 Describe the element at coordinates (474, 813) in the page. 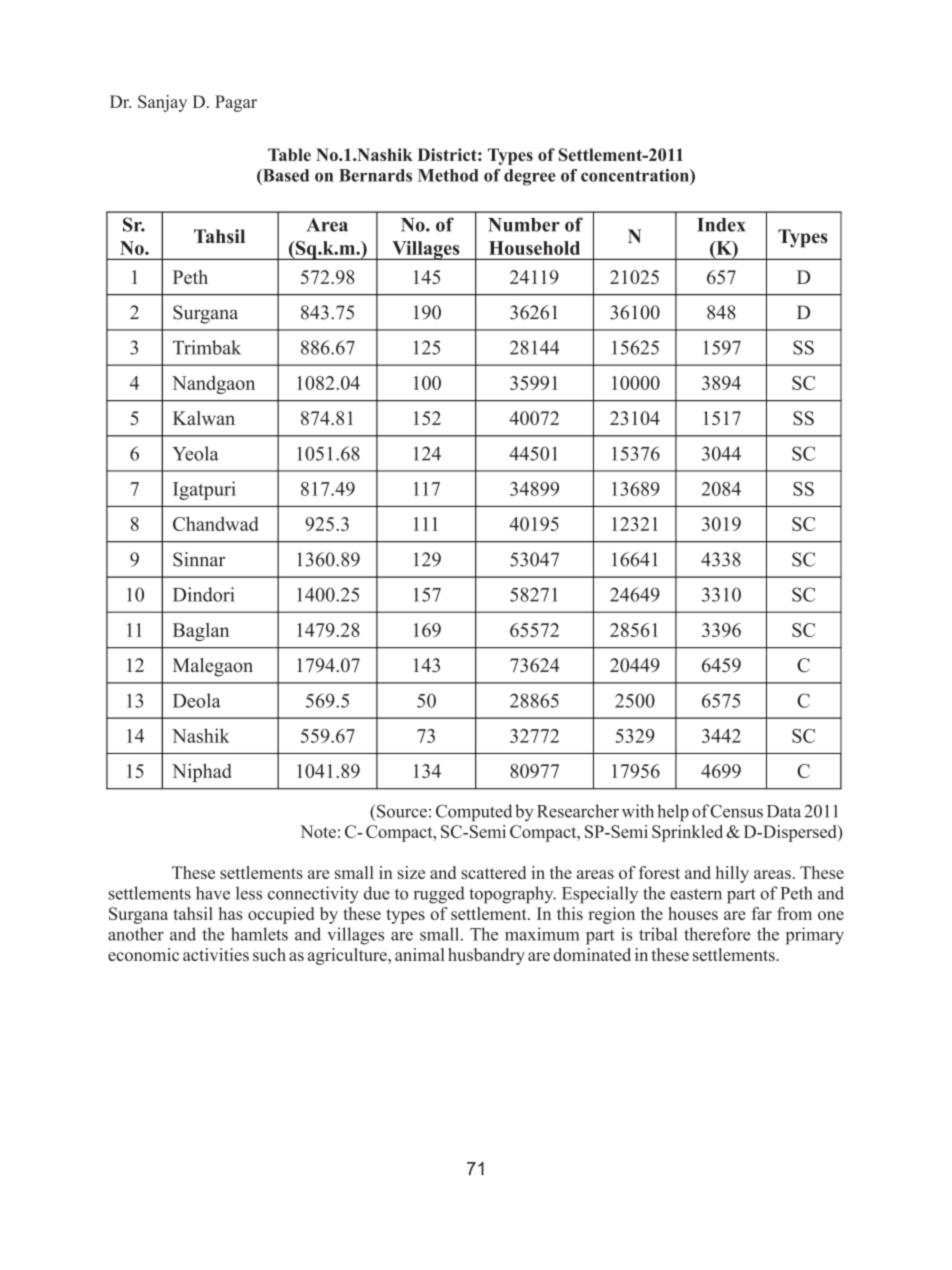

I see `Computed` at that location.
